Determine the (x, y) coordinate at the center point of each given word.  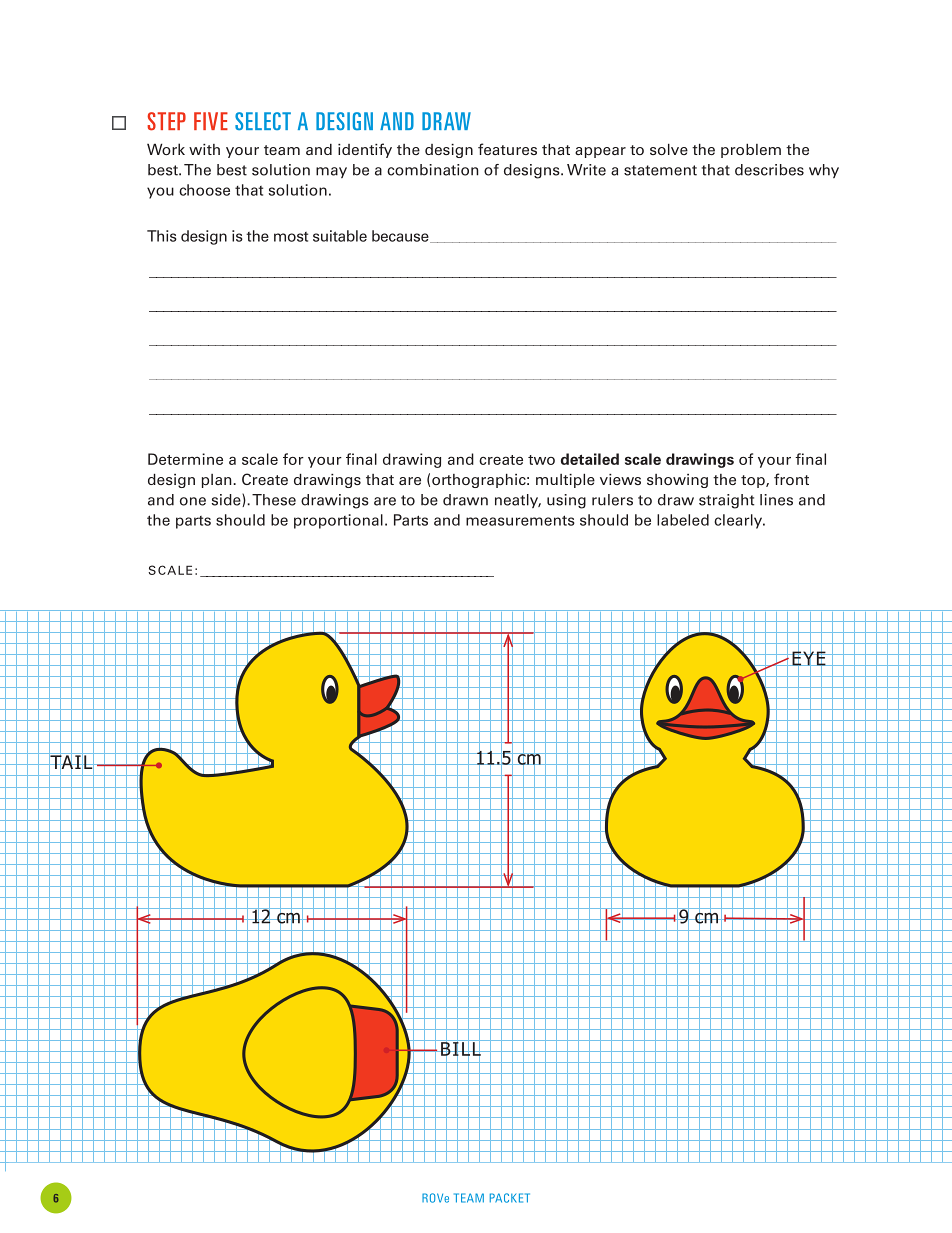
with (204, 149)
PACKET (510, 1198)
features (507, 149)
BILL (461, 1049)
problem (751, 150)
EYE (809, 658)
